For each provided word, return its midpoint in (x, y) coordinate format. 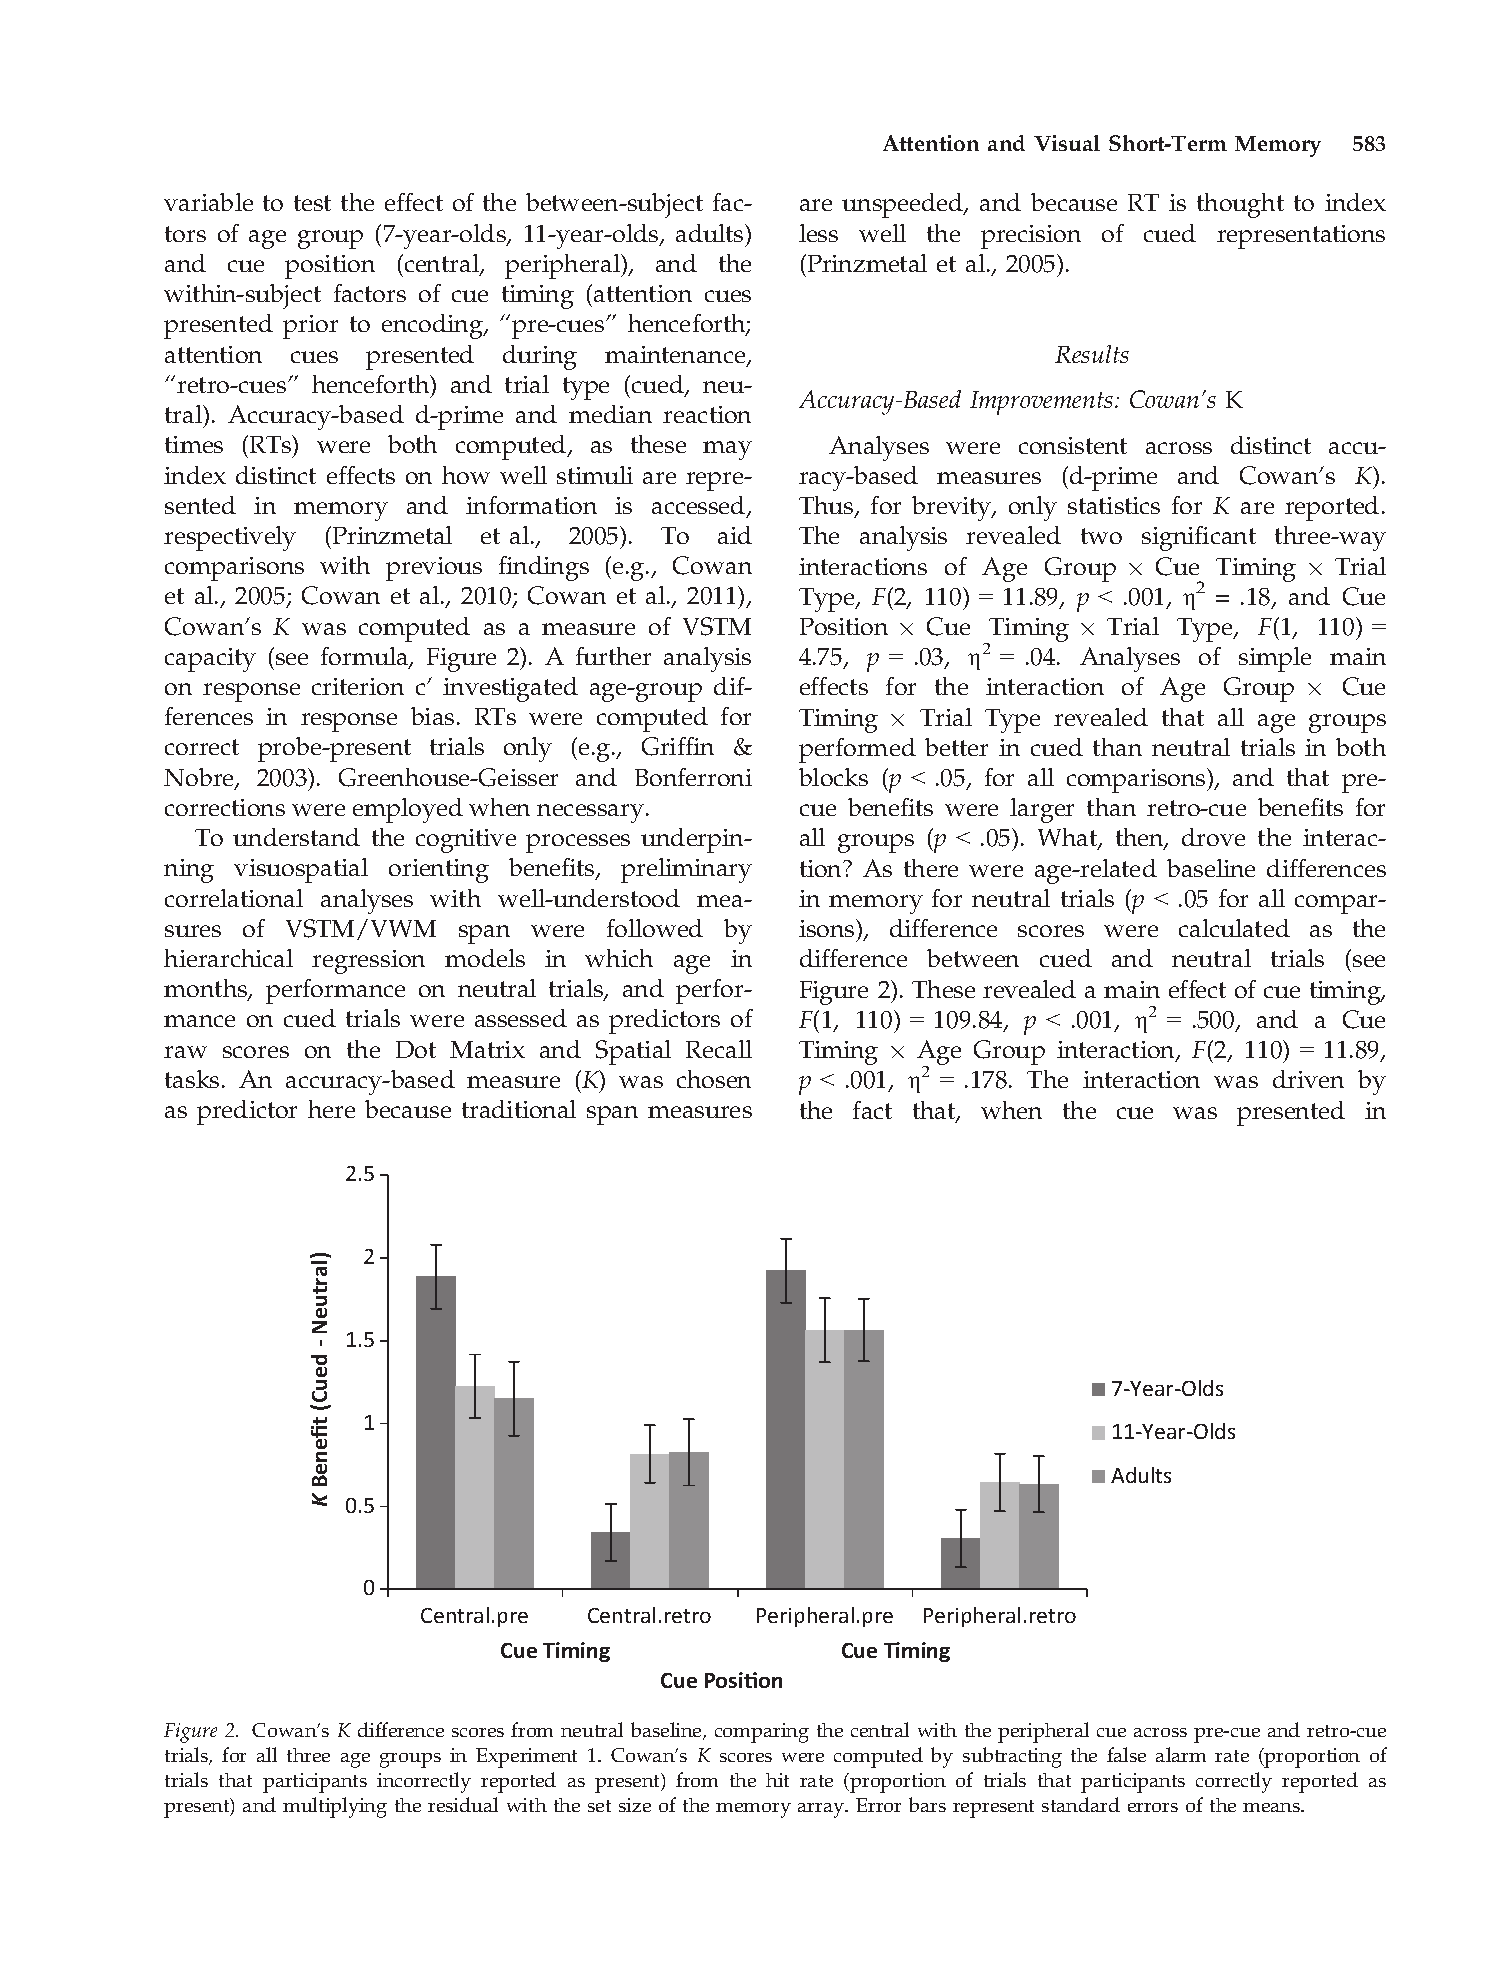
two (1101, 536)
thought (1240, 205)
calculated (1234, 928)
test (312, 203)
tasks (192, 1079)
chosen (714, 1079)
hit (777, 1780)
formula (366, 657)
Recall (719, 1049)
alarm (1181, 1754)
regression (368, 962)
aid (735, 535)
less (818, 233)
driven (1308, 1079)
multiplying (335, 1807)
